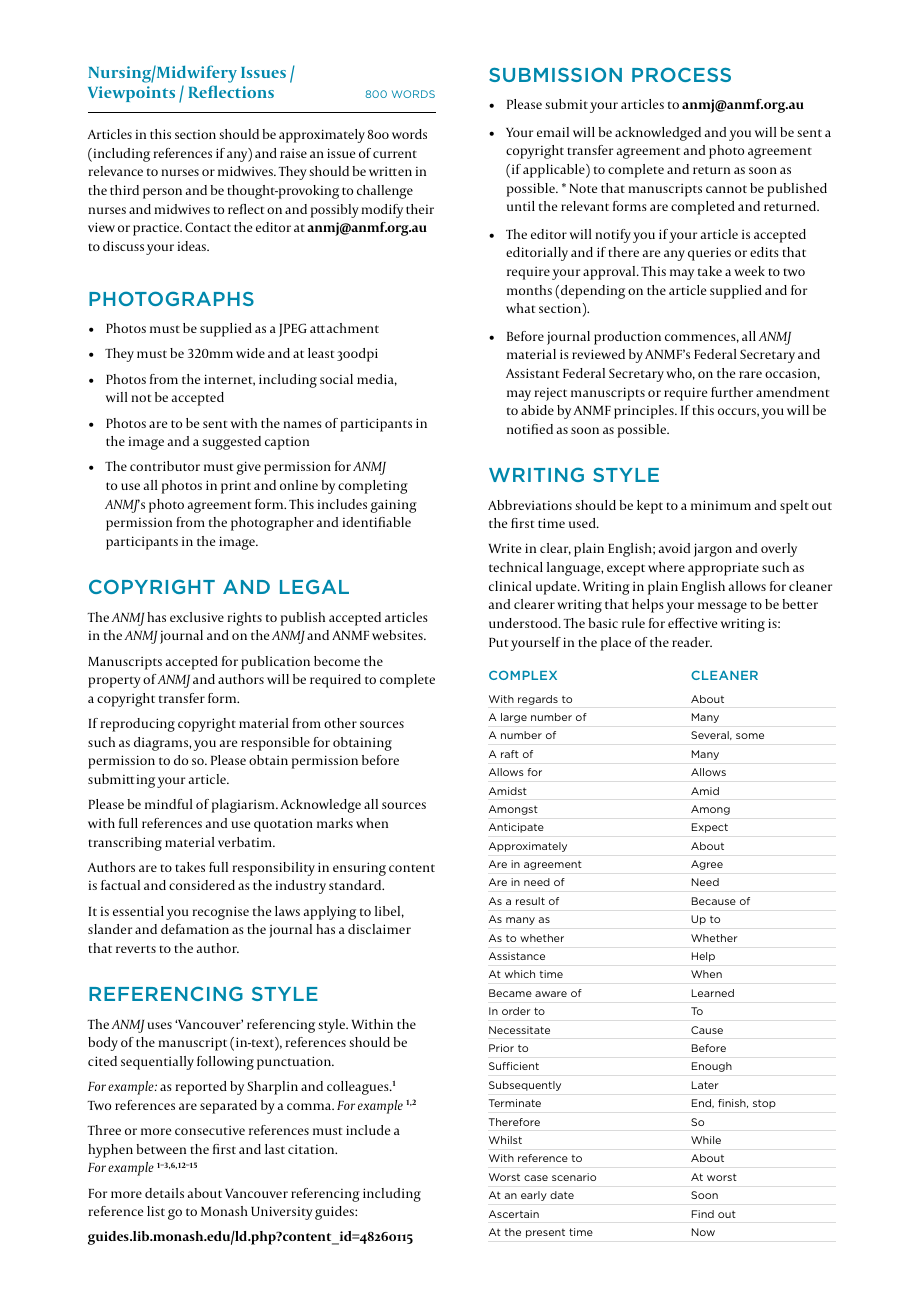 This document has height=1308, width=924. Describe the element at coordinates (115, 171) in the document. I see `relevance` at that location.
